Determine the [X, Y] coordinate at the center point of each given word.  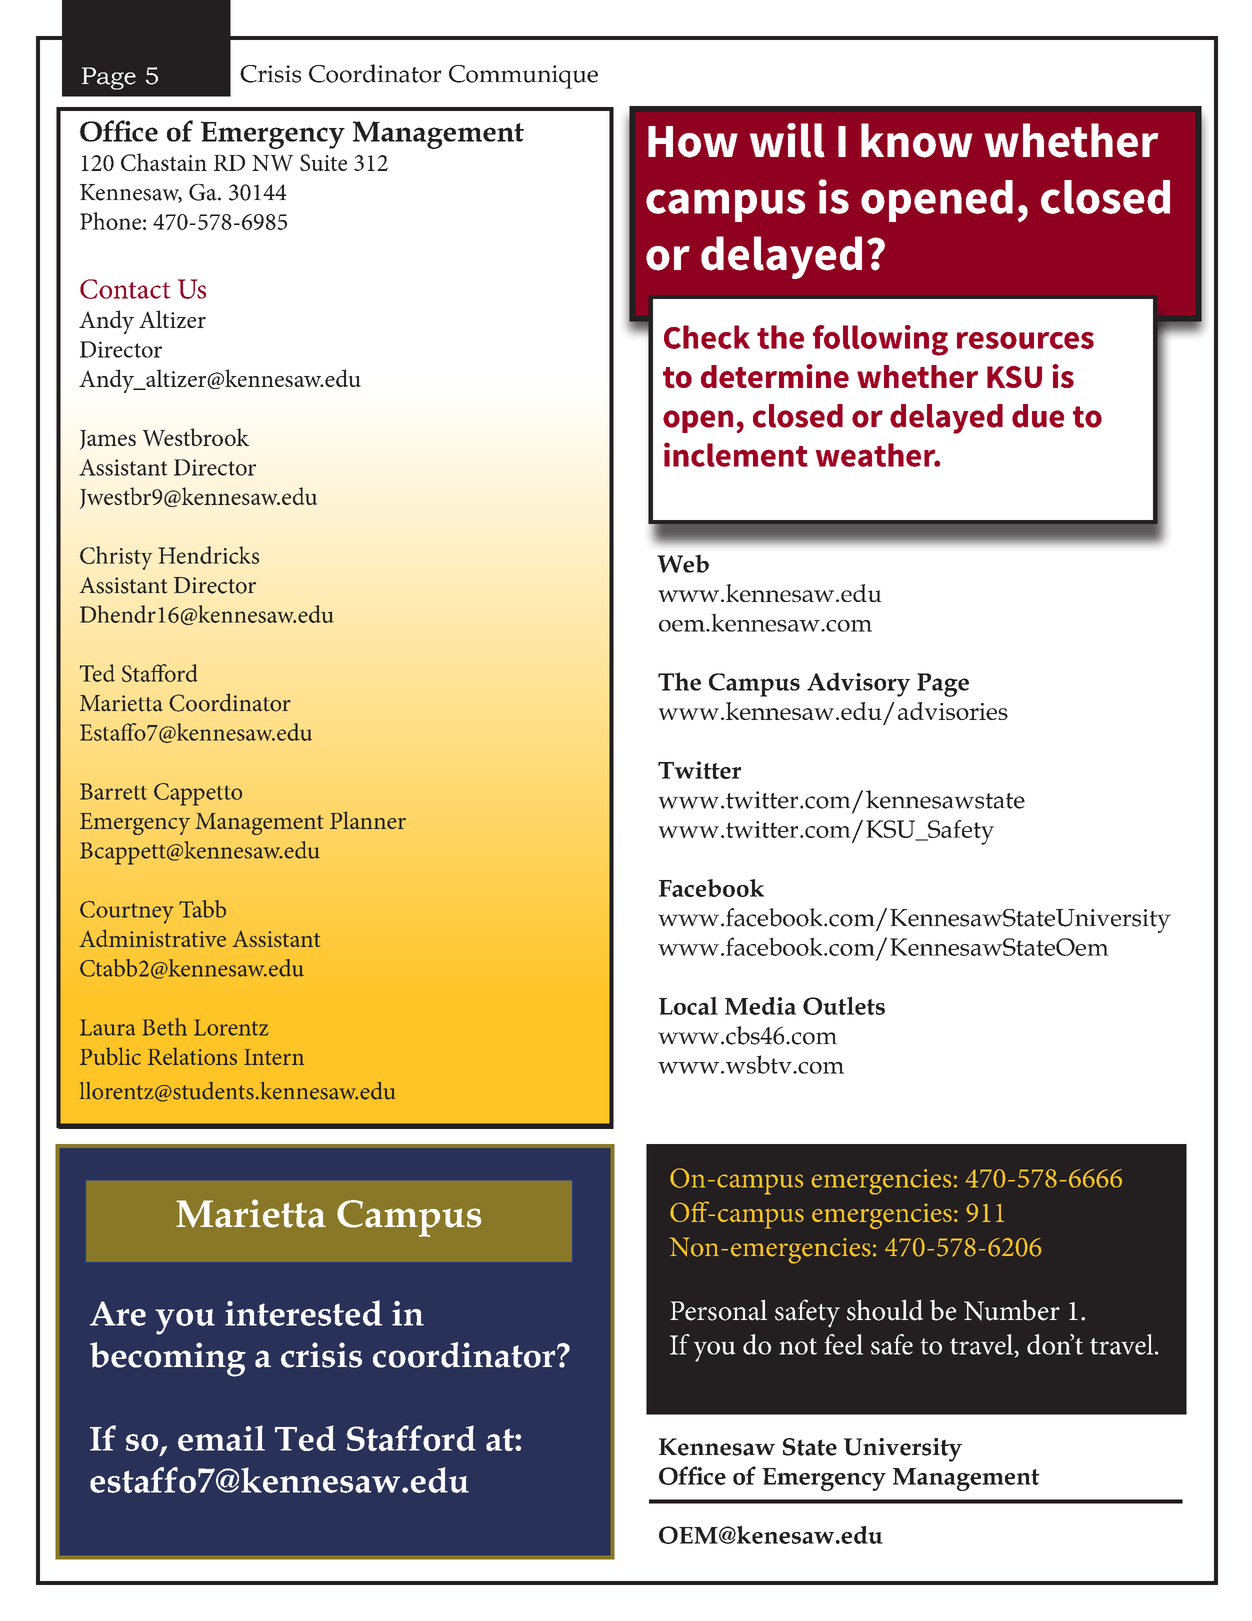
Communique [523, 77]
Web [683, 563]
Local [688, 1005]
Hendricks [208, 555]
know [917, 140]
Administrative [152, 938]
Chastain [164, 162]
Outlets [844, 1005]
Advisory [858, 684]
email [221, 1438]
